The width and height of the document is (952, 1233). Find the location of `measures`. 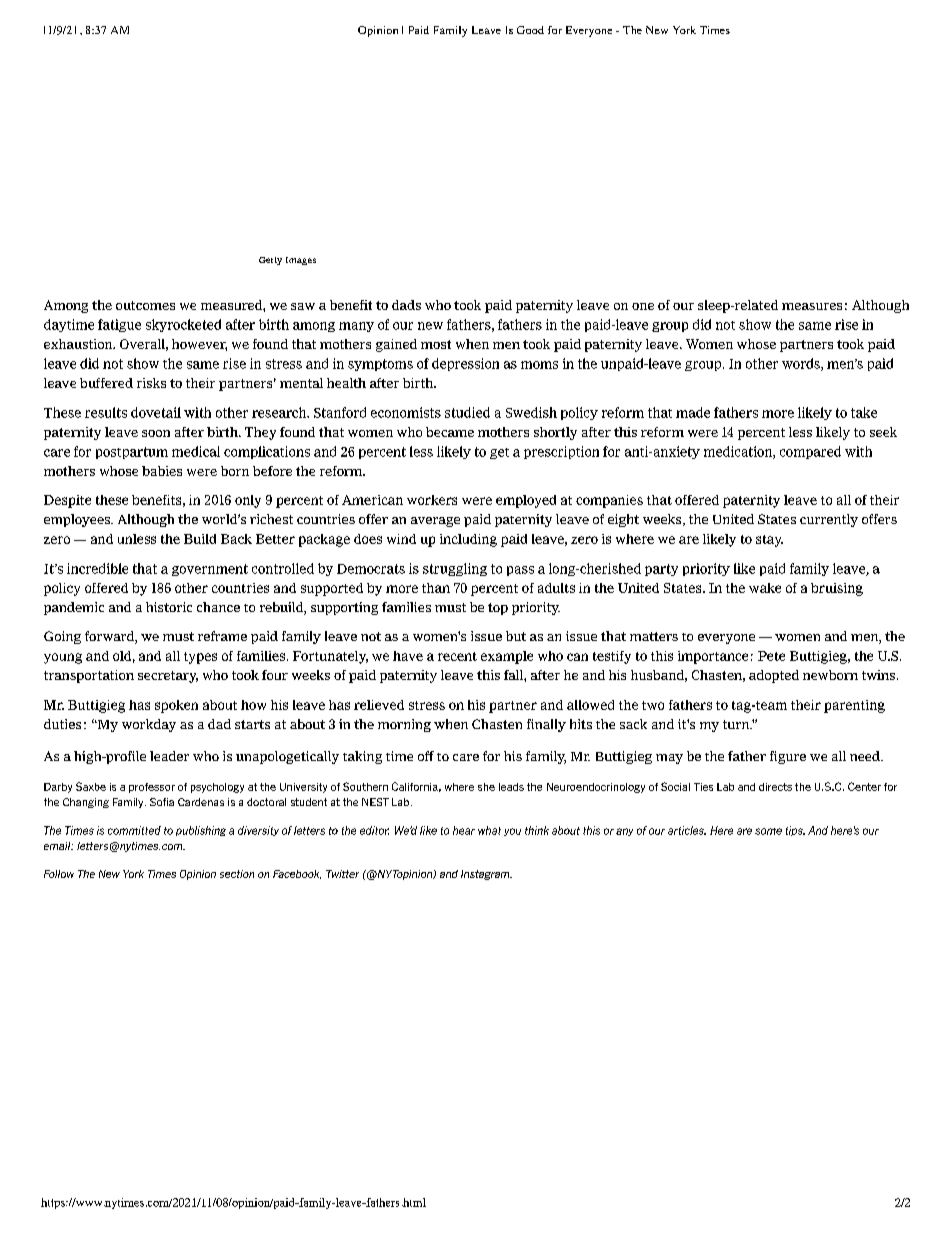

measures is located at coordinates (812, 306).
